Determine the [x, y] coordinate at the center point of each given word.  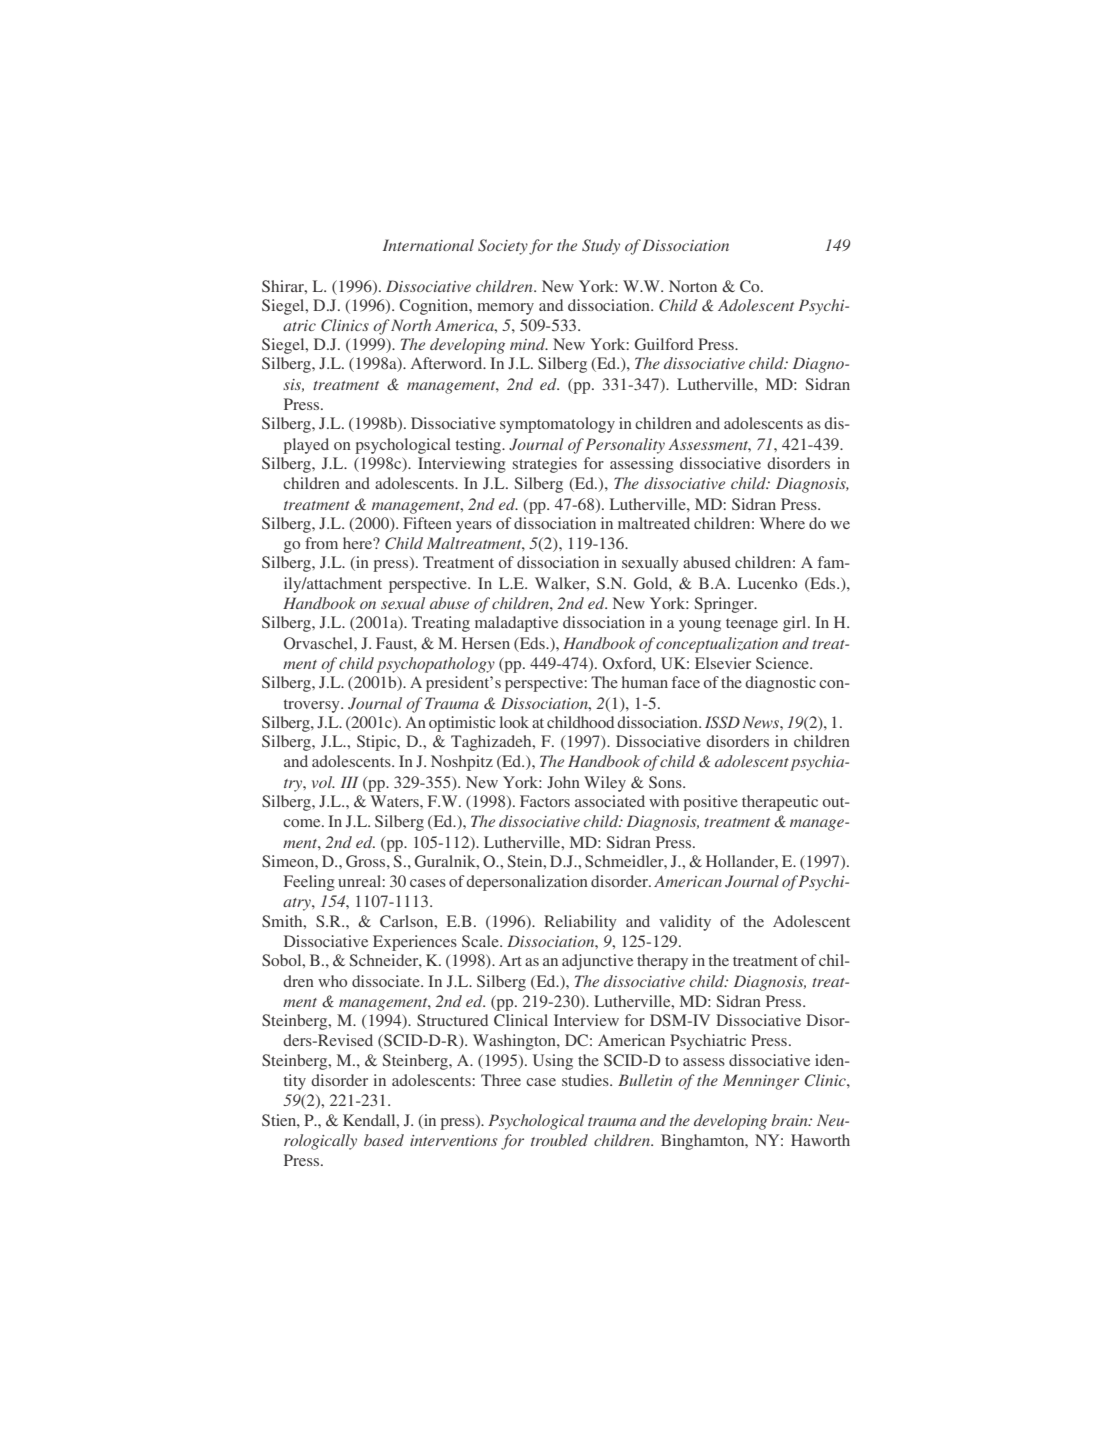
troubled [559, 1140]
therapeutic [780, 803]
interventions [454, 1140]
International [428, 245]
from [321, 543]
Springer [725, 605]
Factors [545, 801]
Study [601, 247]
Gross [367, 861]
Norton [693, 286]
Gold [652, 583]
